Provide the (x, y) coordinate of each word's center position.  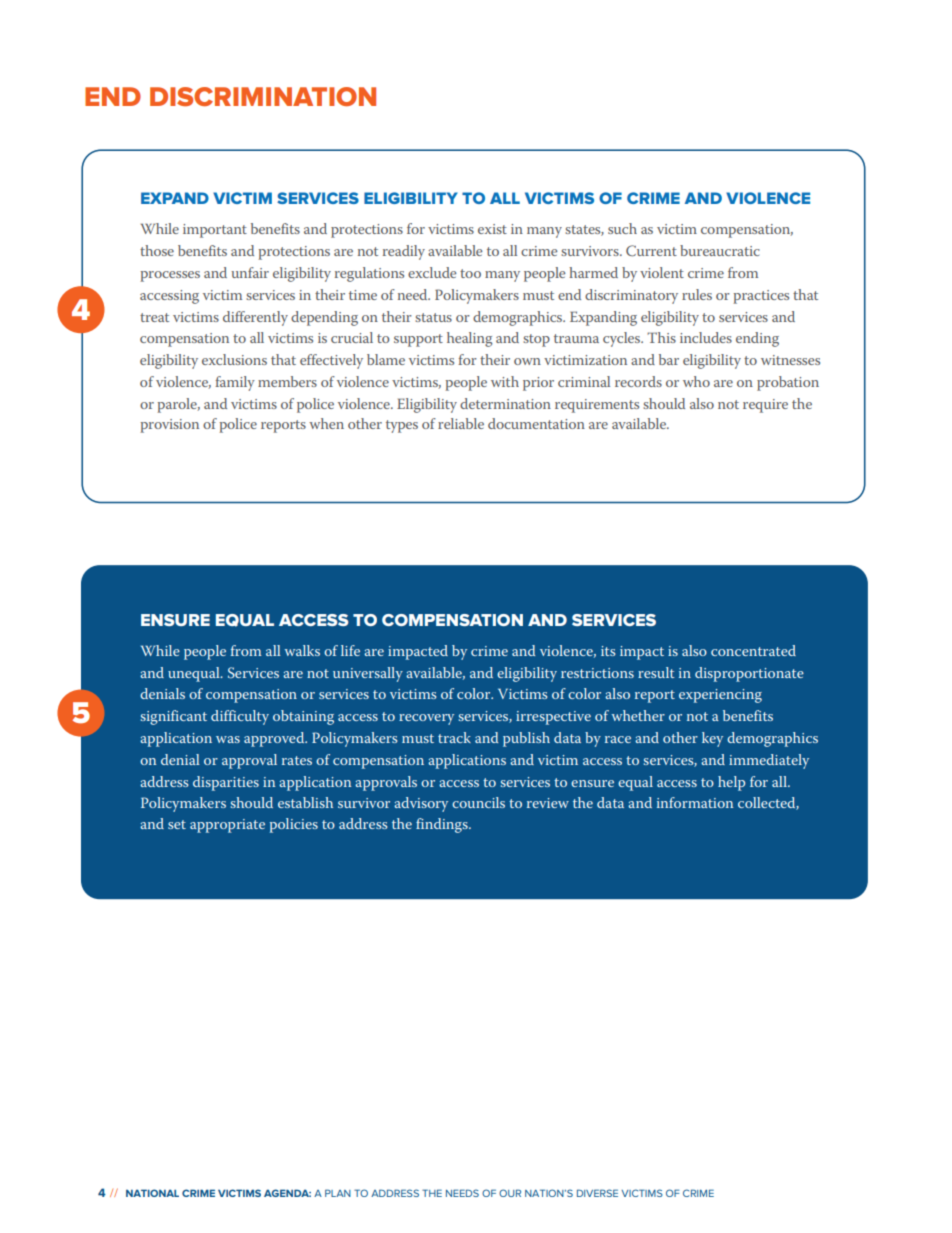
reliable (461, 423)
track (454, 737)
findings (443, 825)
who (696, 381)
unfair (250, 272)
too (470, 273)
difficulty (240, 717)
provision (170, 426)
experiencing (720, 696)
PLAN (338, 1193)
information (695, 802)
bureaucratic (720, 250)
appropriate (227, 826)
